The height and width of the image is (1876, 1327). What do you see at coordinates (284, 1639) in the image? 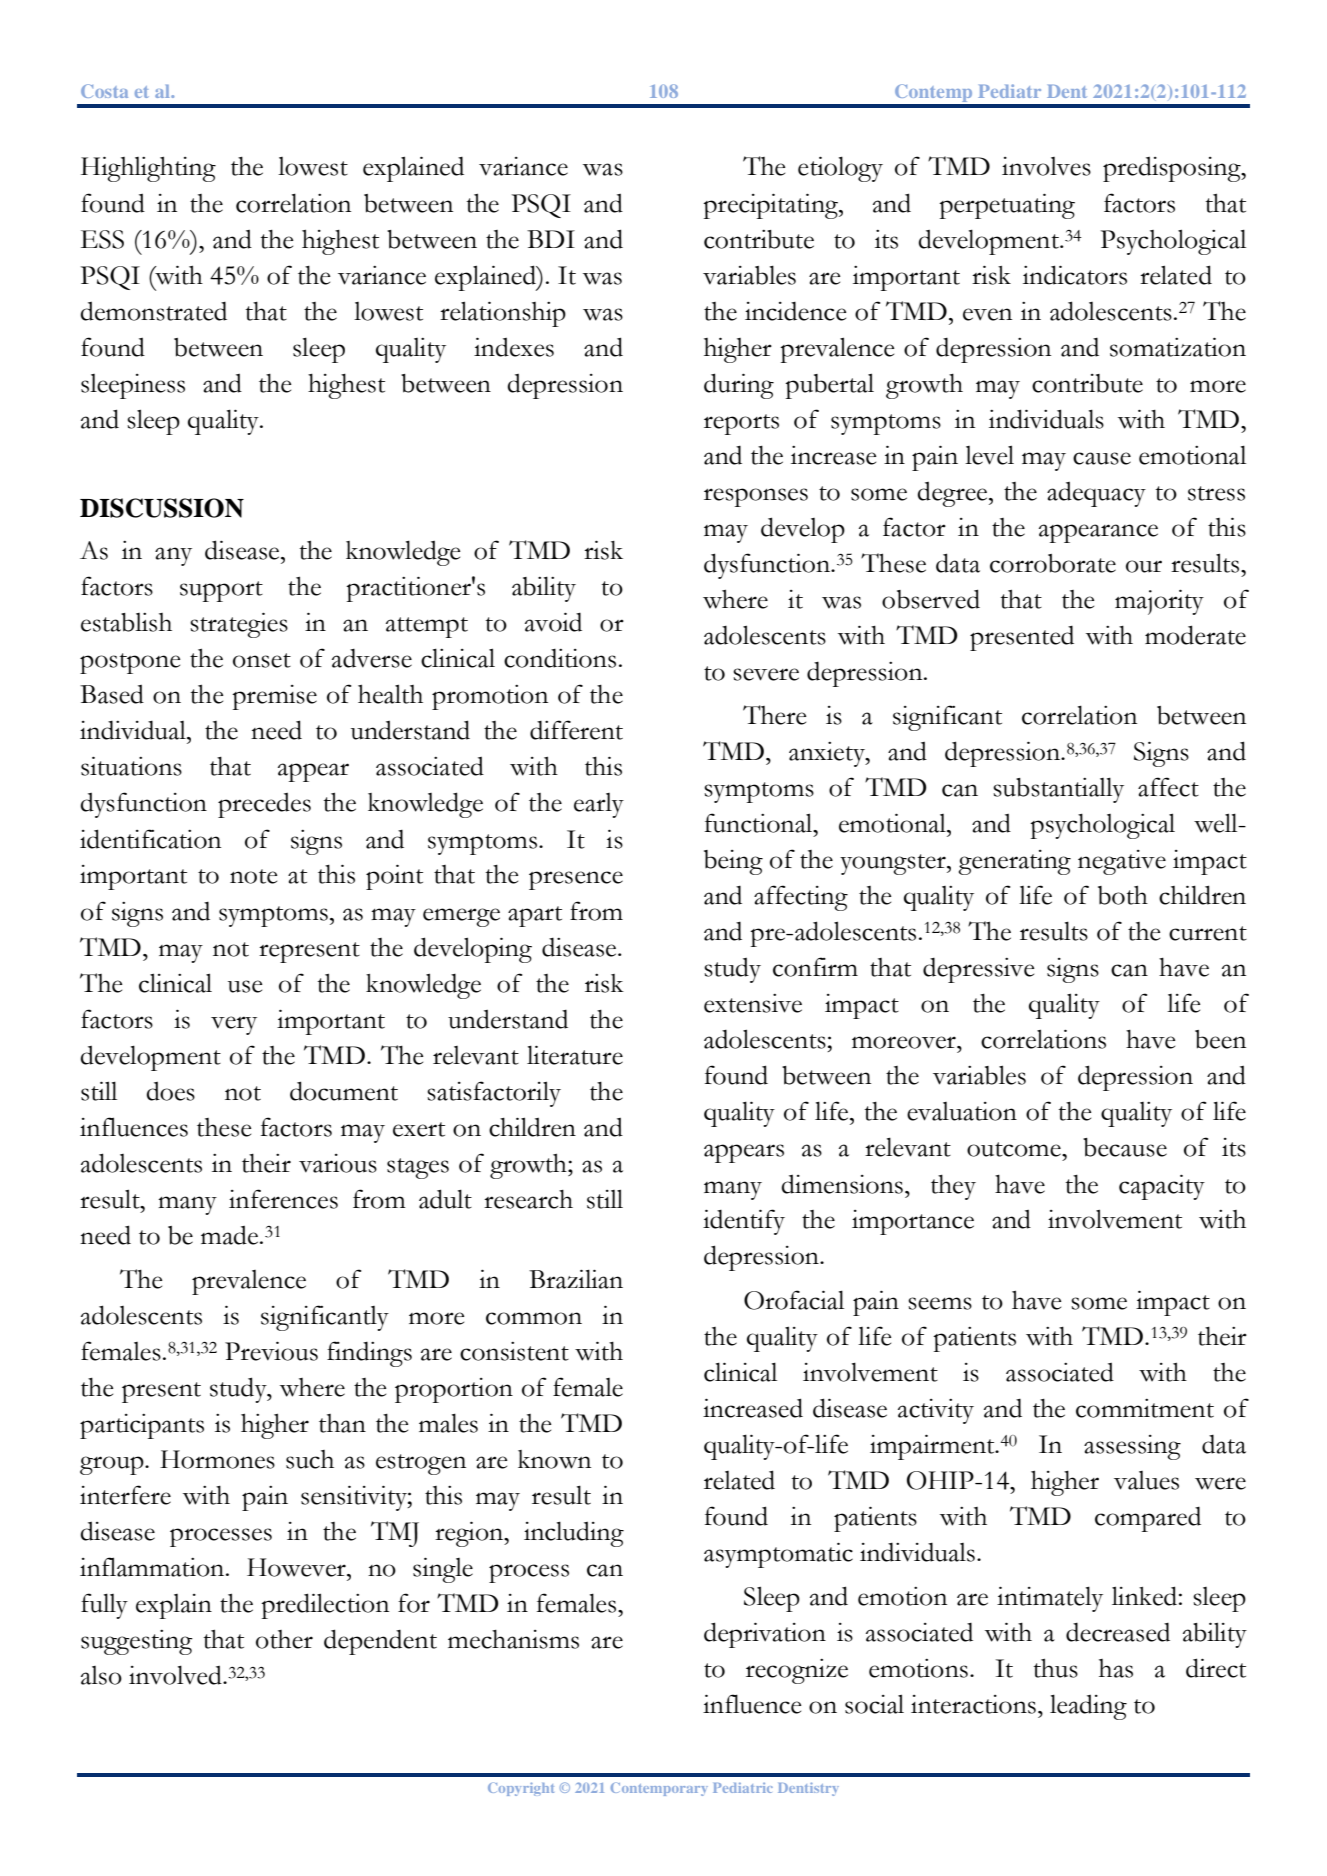
I see `other` at bounding box center [284, 1639].
